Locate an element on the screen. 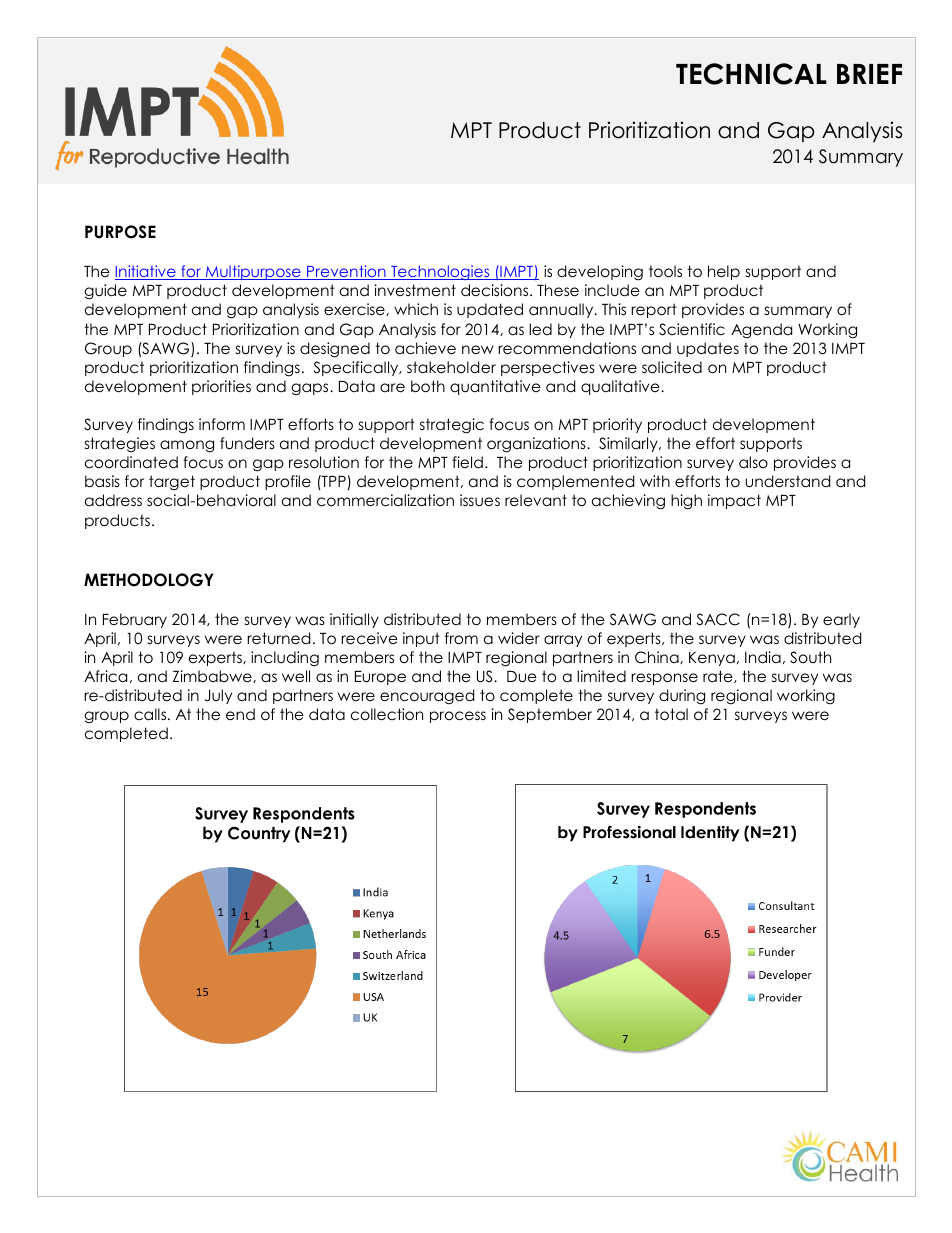 The image size is (952, 1233). solicited is located at coordinates (672, 367).
